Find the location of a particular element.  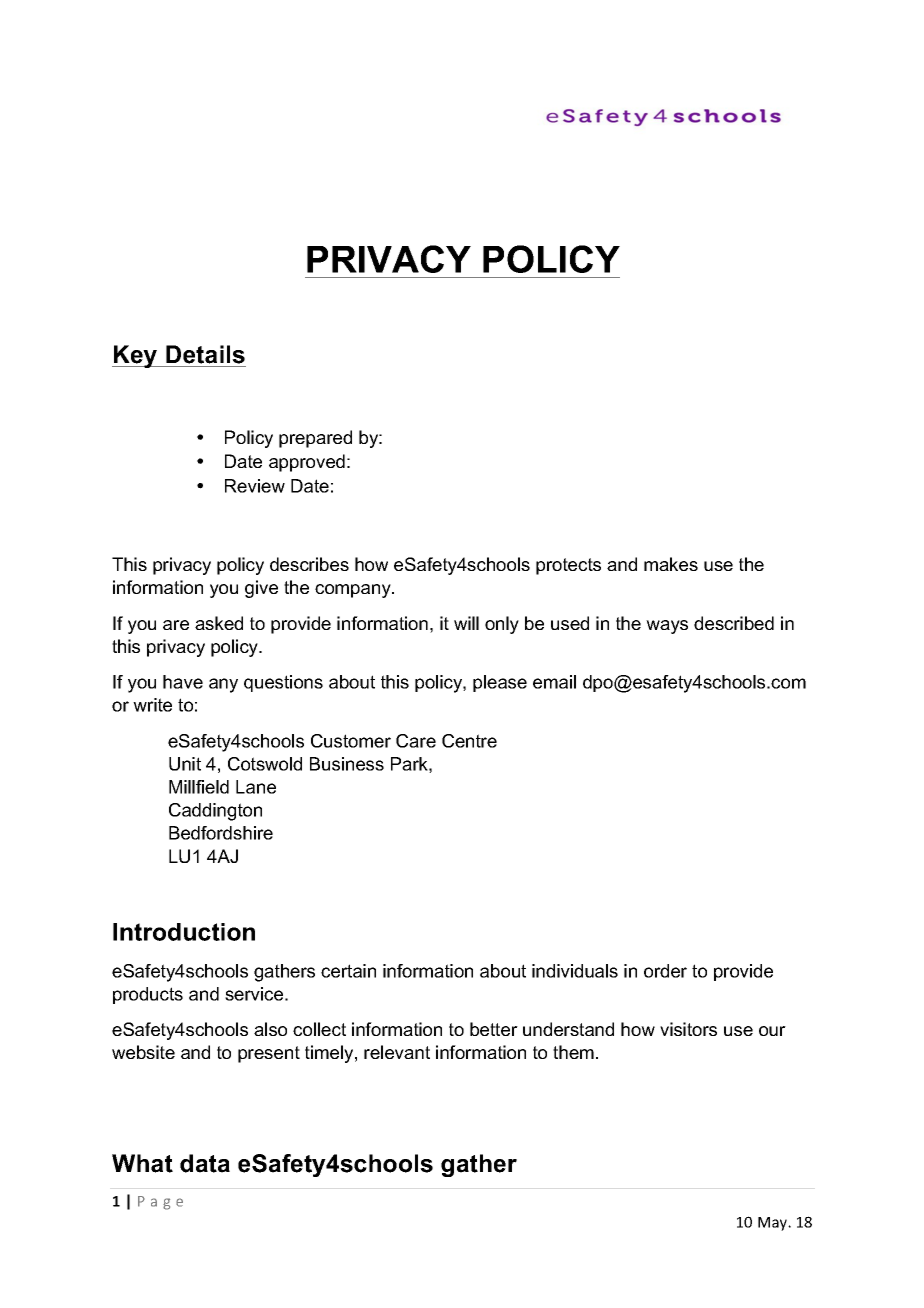

ways is located at coordinates (667, 627).
